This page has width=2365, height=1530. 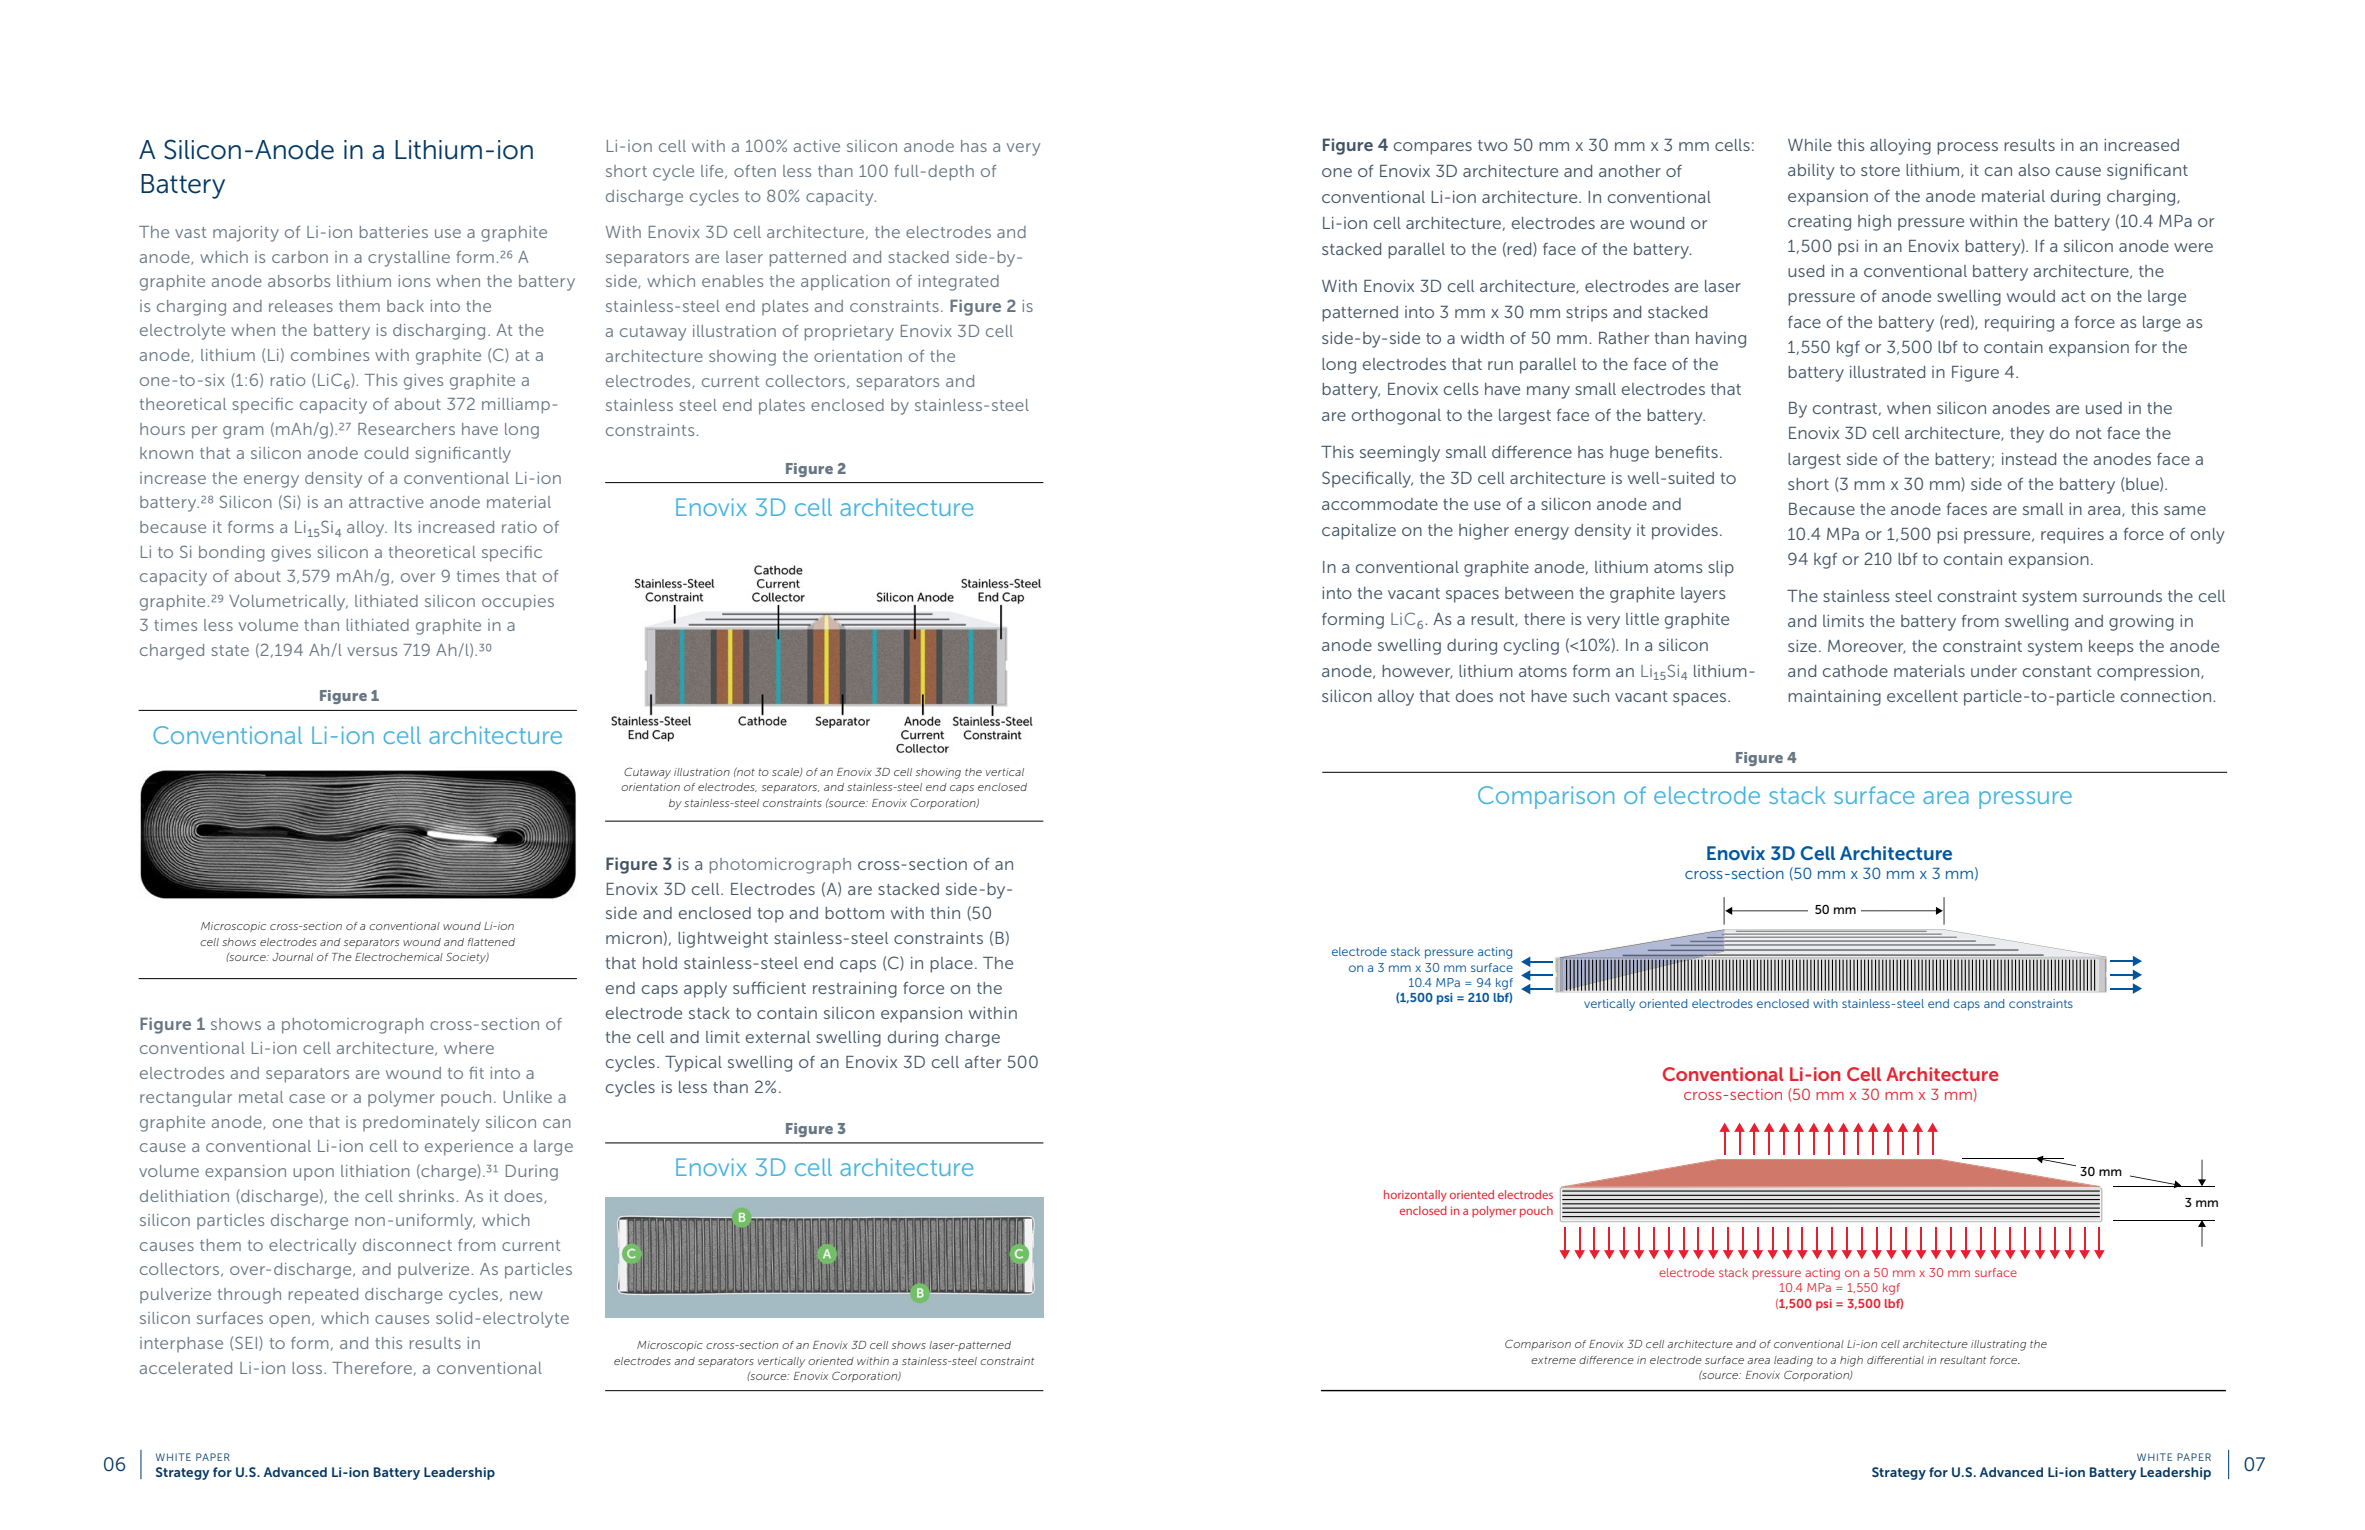 I want to click on versus, so click(x=372, y=651).
